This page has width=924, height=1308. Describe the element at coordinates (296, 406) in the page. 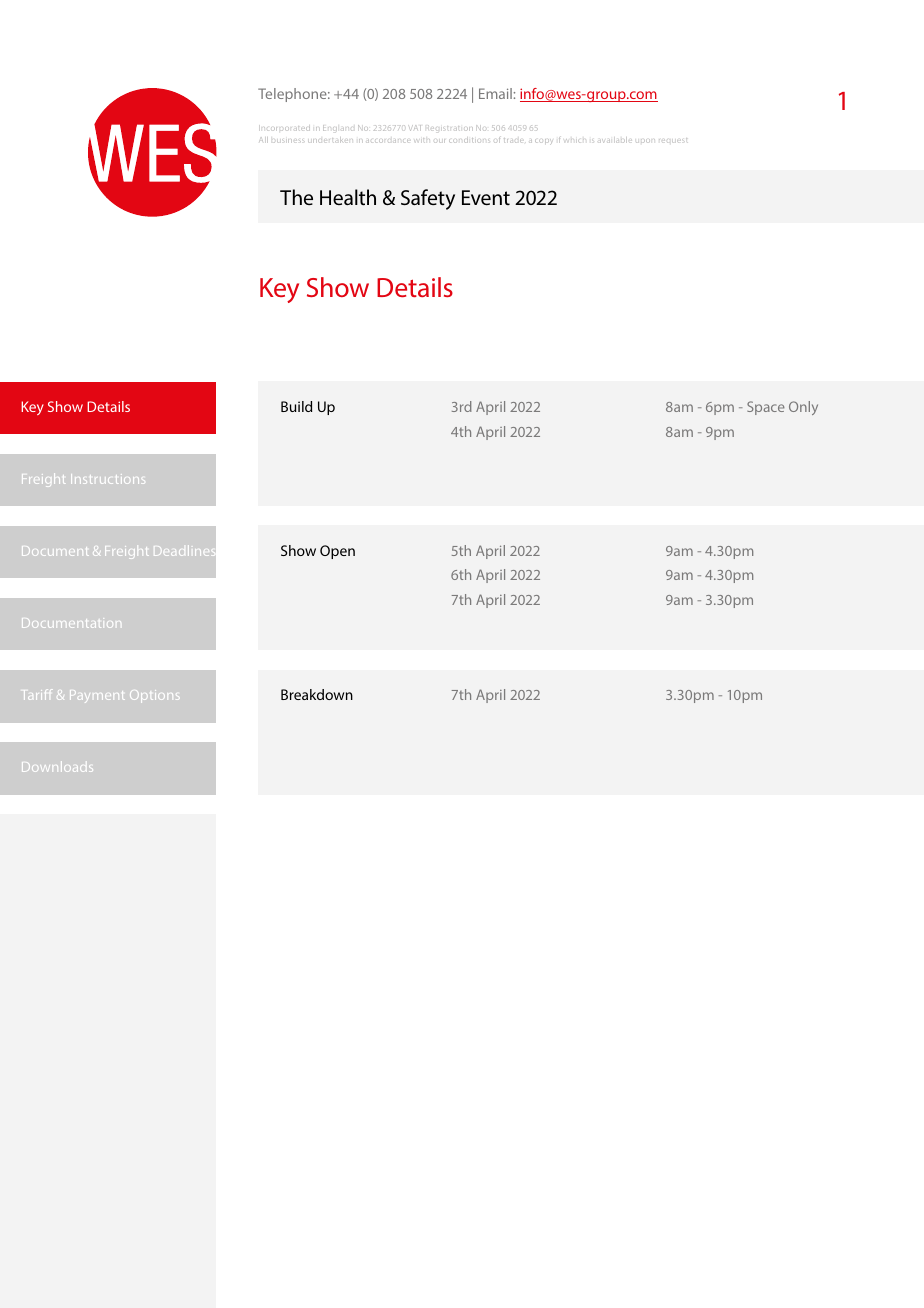

I see `Build` at that location.
